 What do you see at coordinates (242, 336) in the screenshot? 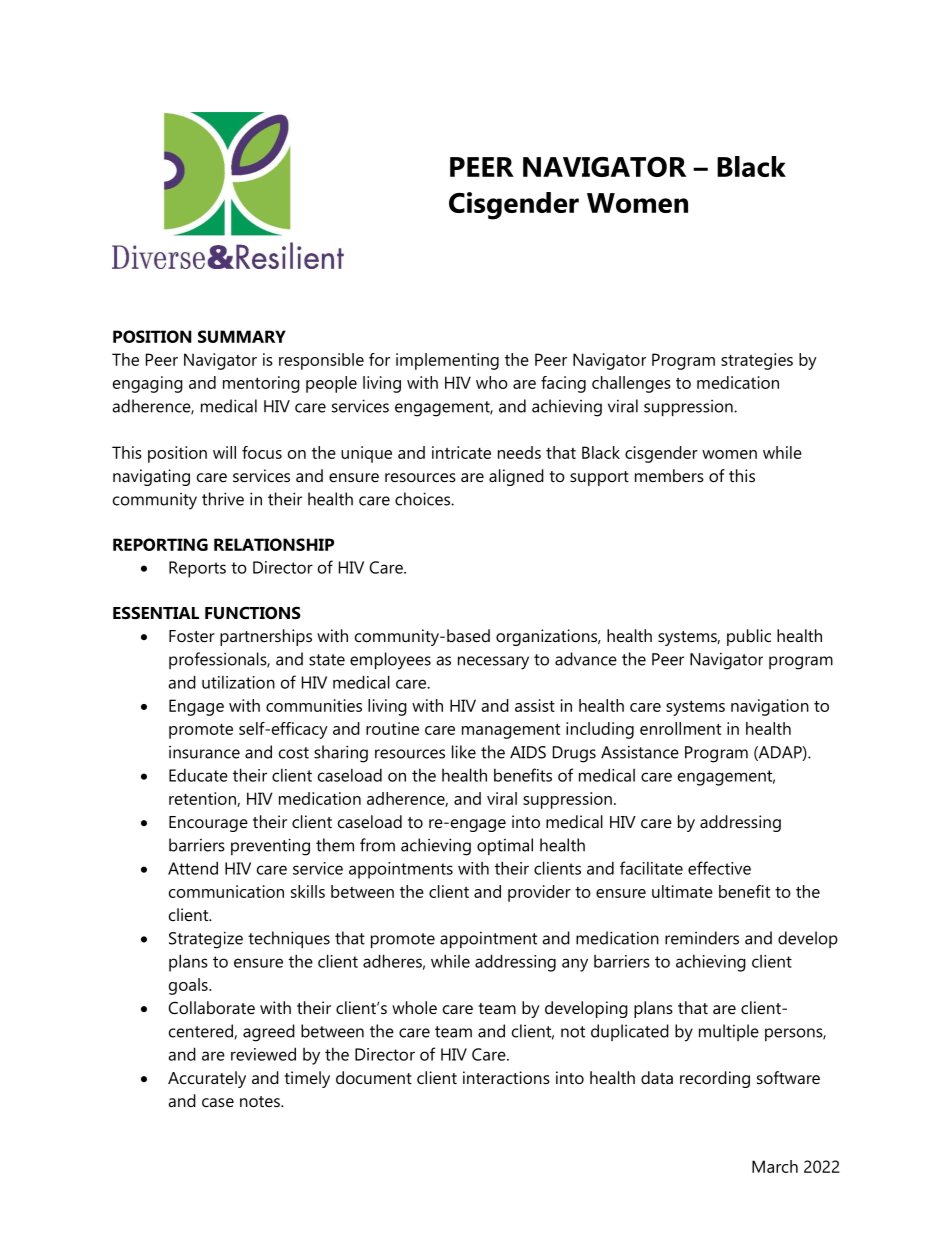
I see `SUMMARY` at bounding box center [242, 336].
